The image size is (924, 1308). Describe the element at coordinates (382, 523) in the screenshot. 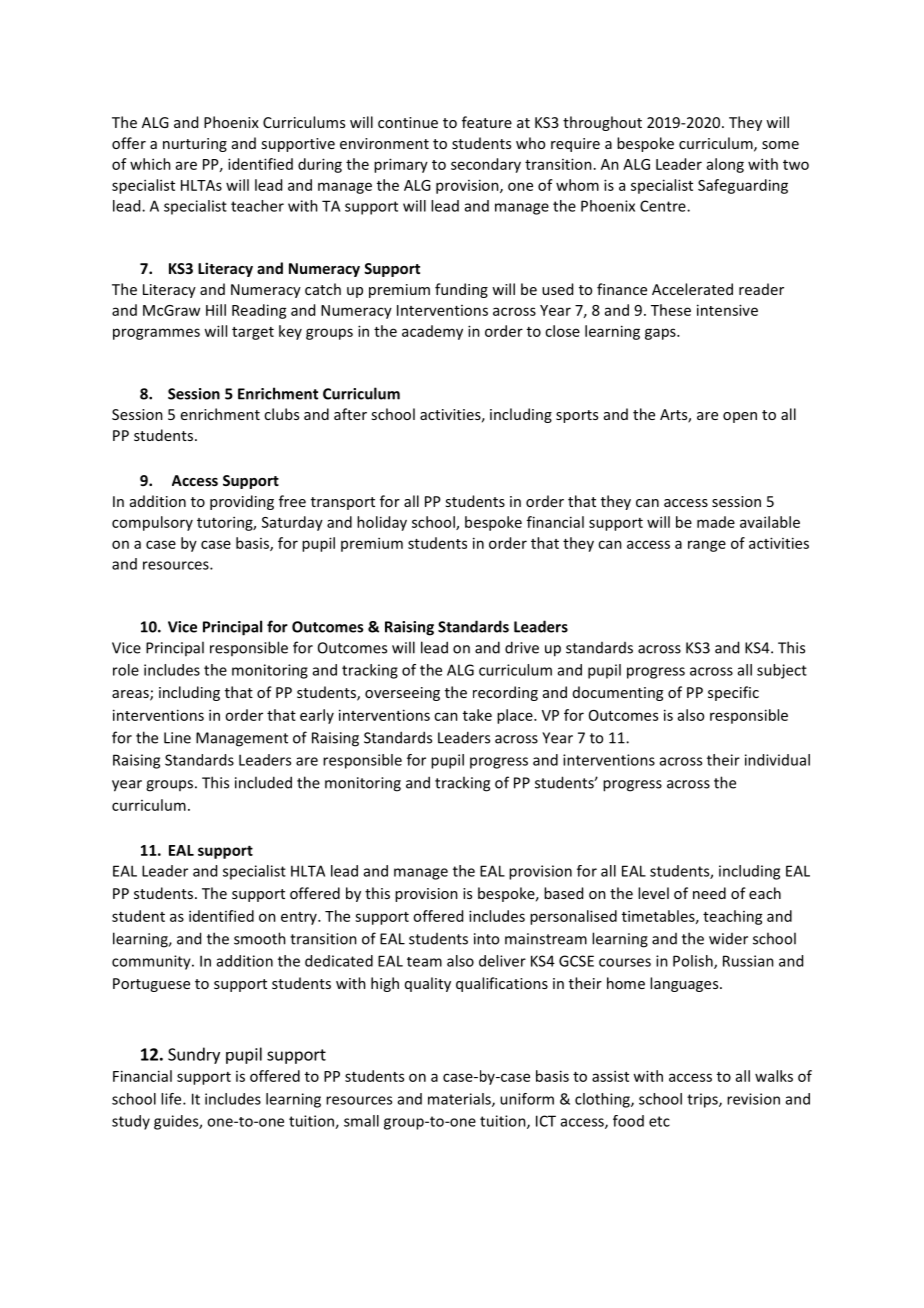

I see `holiday` at that location.
